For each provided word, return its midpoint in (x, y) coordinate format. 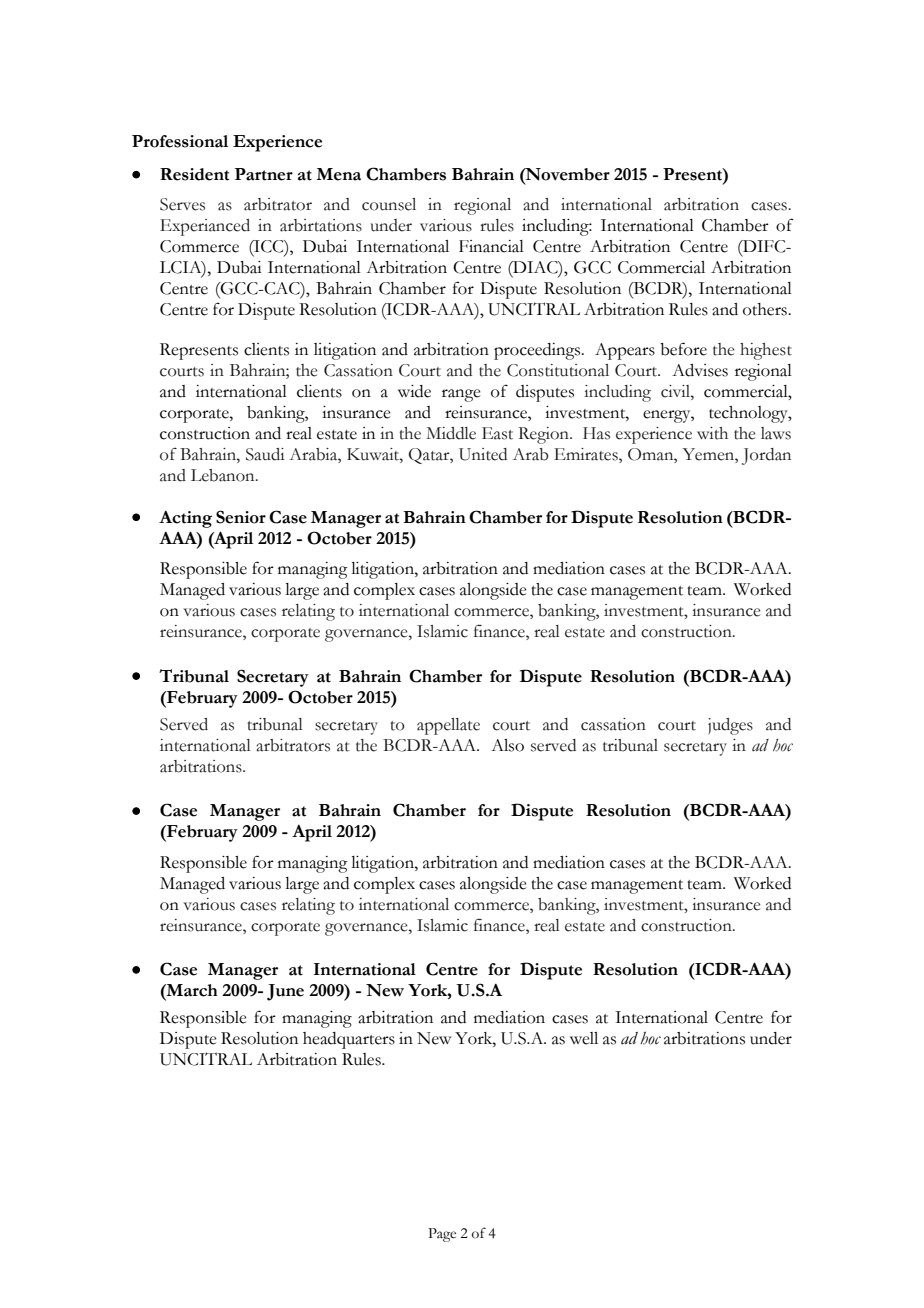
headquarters (349, 1040)
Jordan (766, 456)
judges (730, 726)
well (584, 1038)
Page (442, 1235)
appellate (448, 726)
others (766, 309)
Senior (241, 517)
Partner (264, 174)
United (483, 454)
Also (507, 745)
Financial (491, 246)
